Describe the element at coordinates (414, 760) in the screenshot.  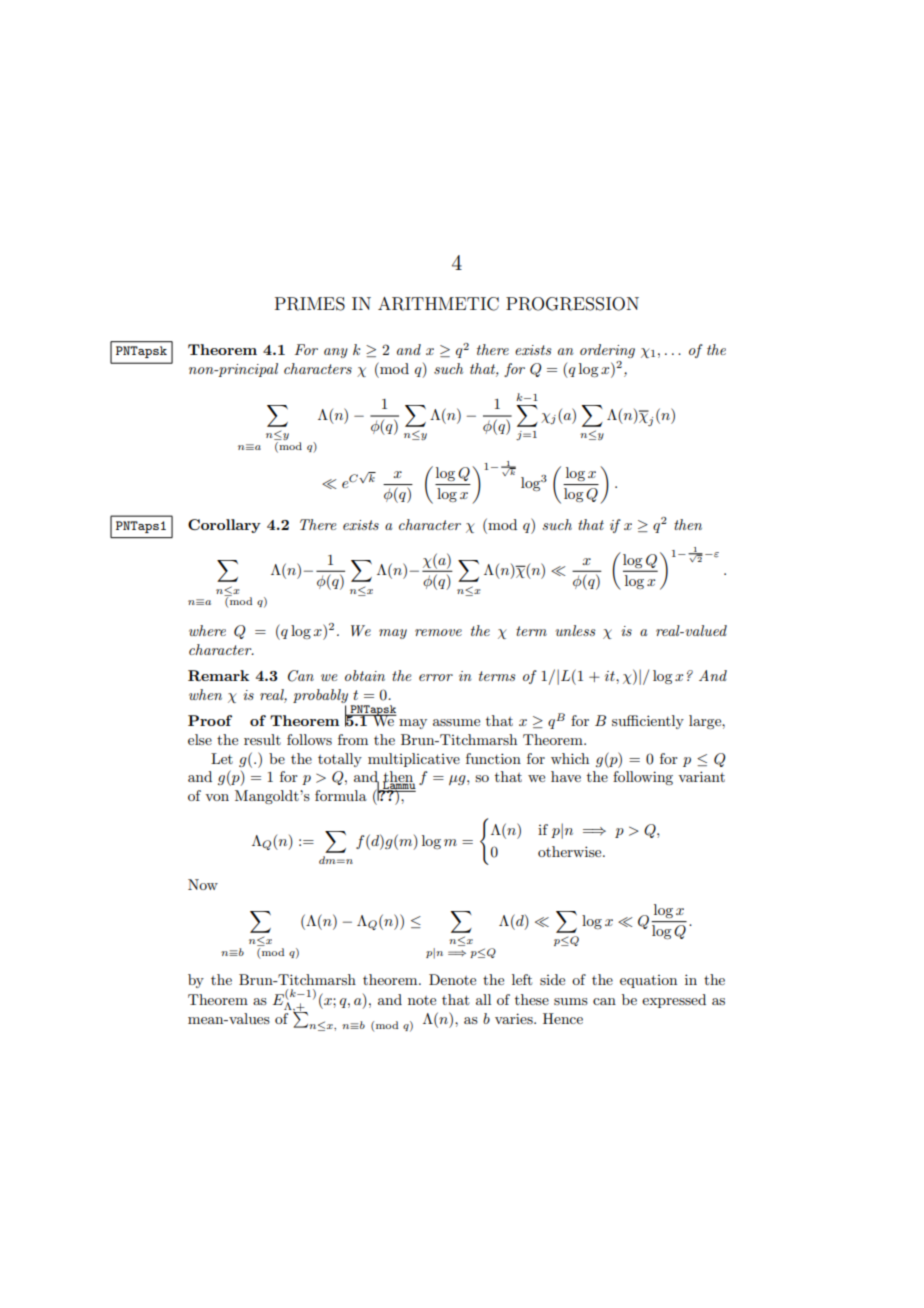
I see `multiplicative` at that location.
